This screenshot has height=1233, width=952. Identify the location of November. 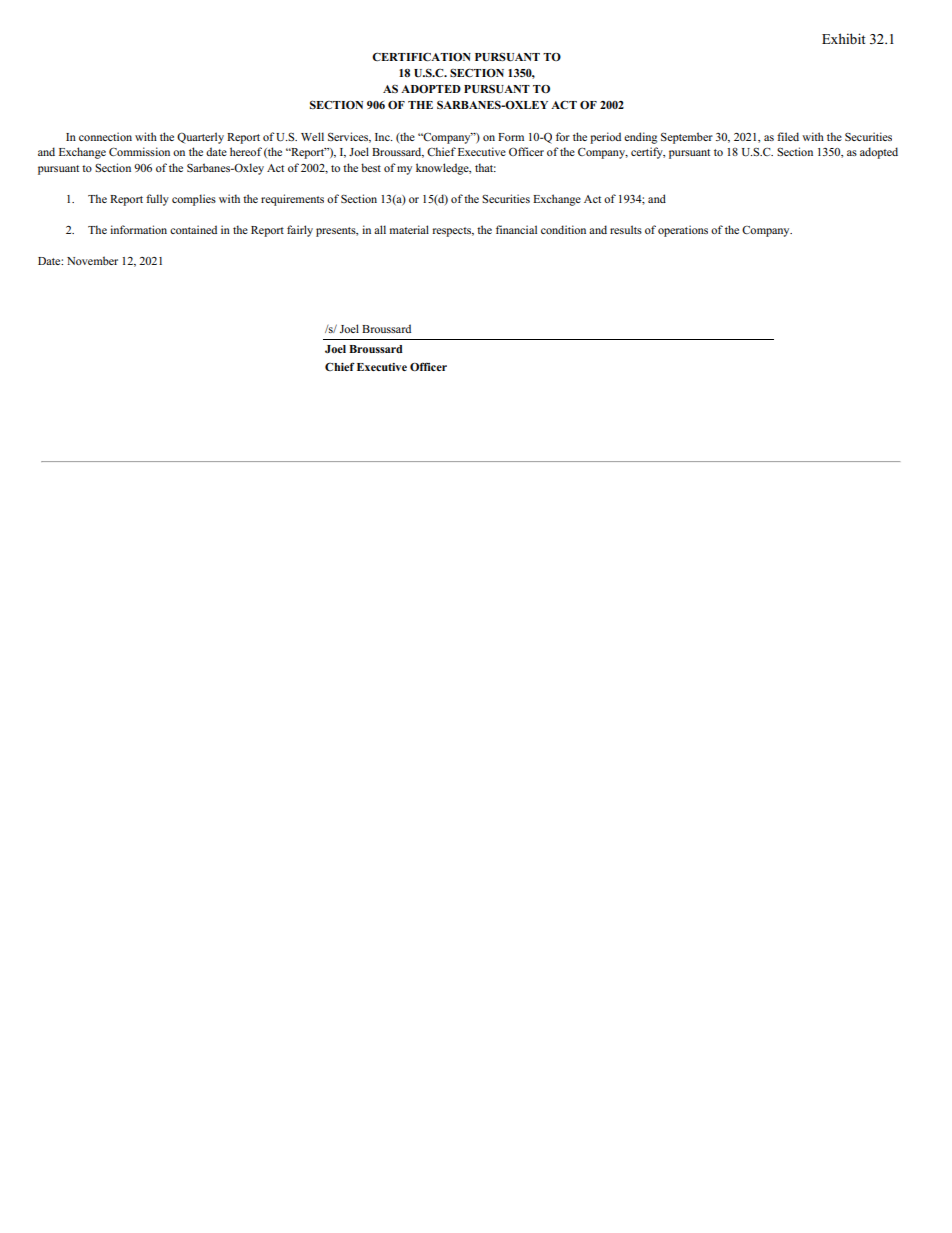
(92, 260).
